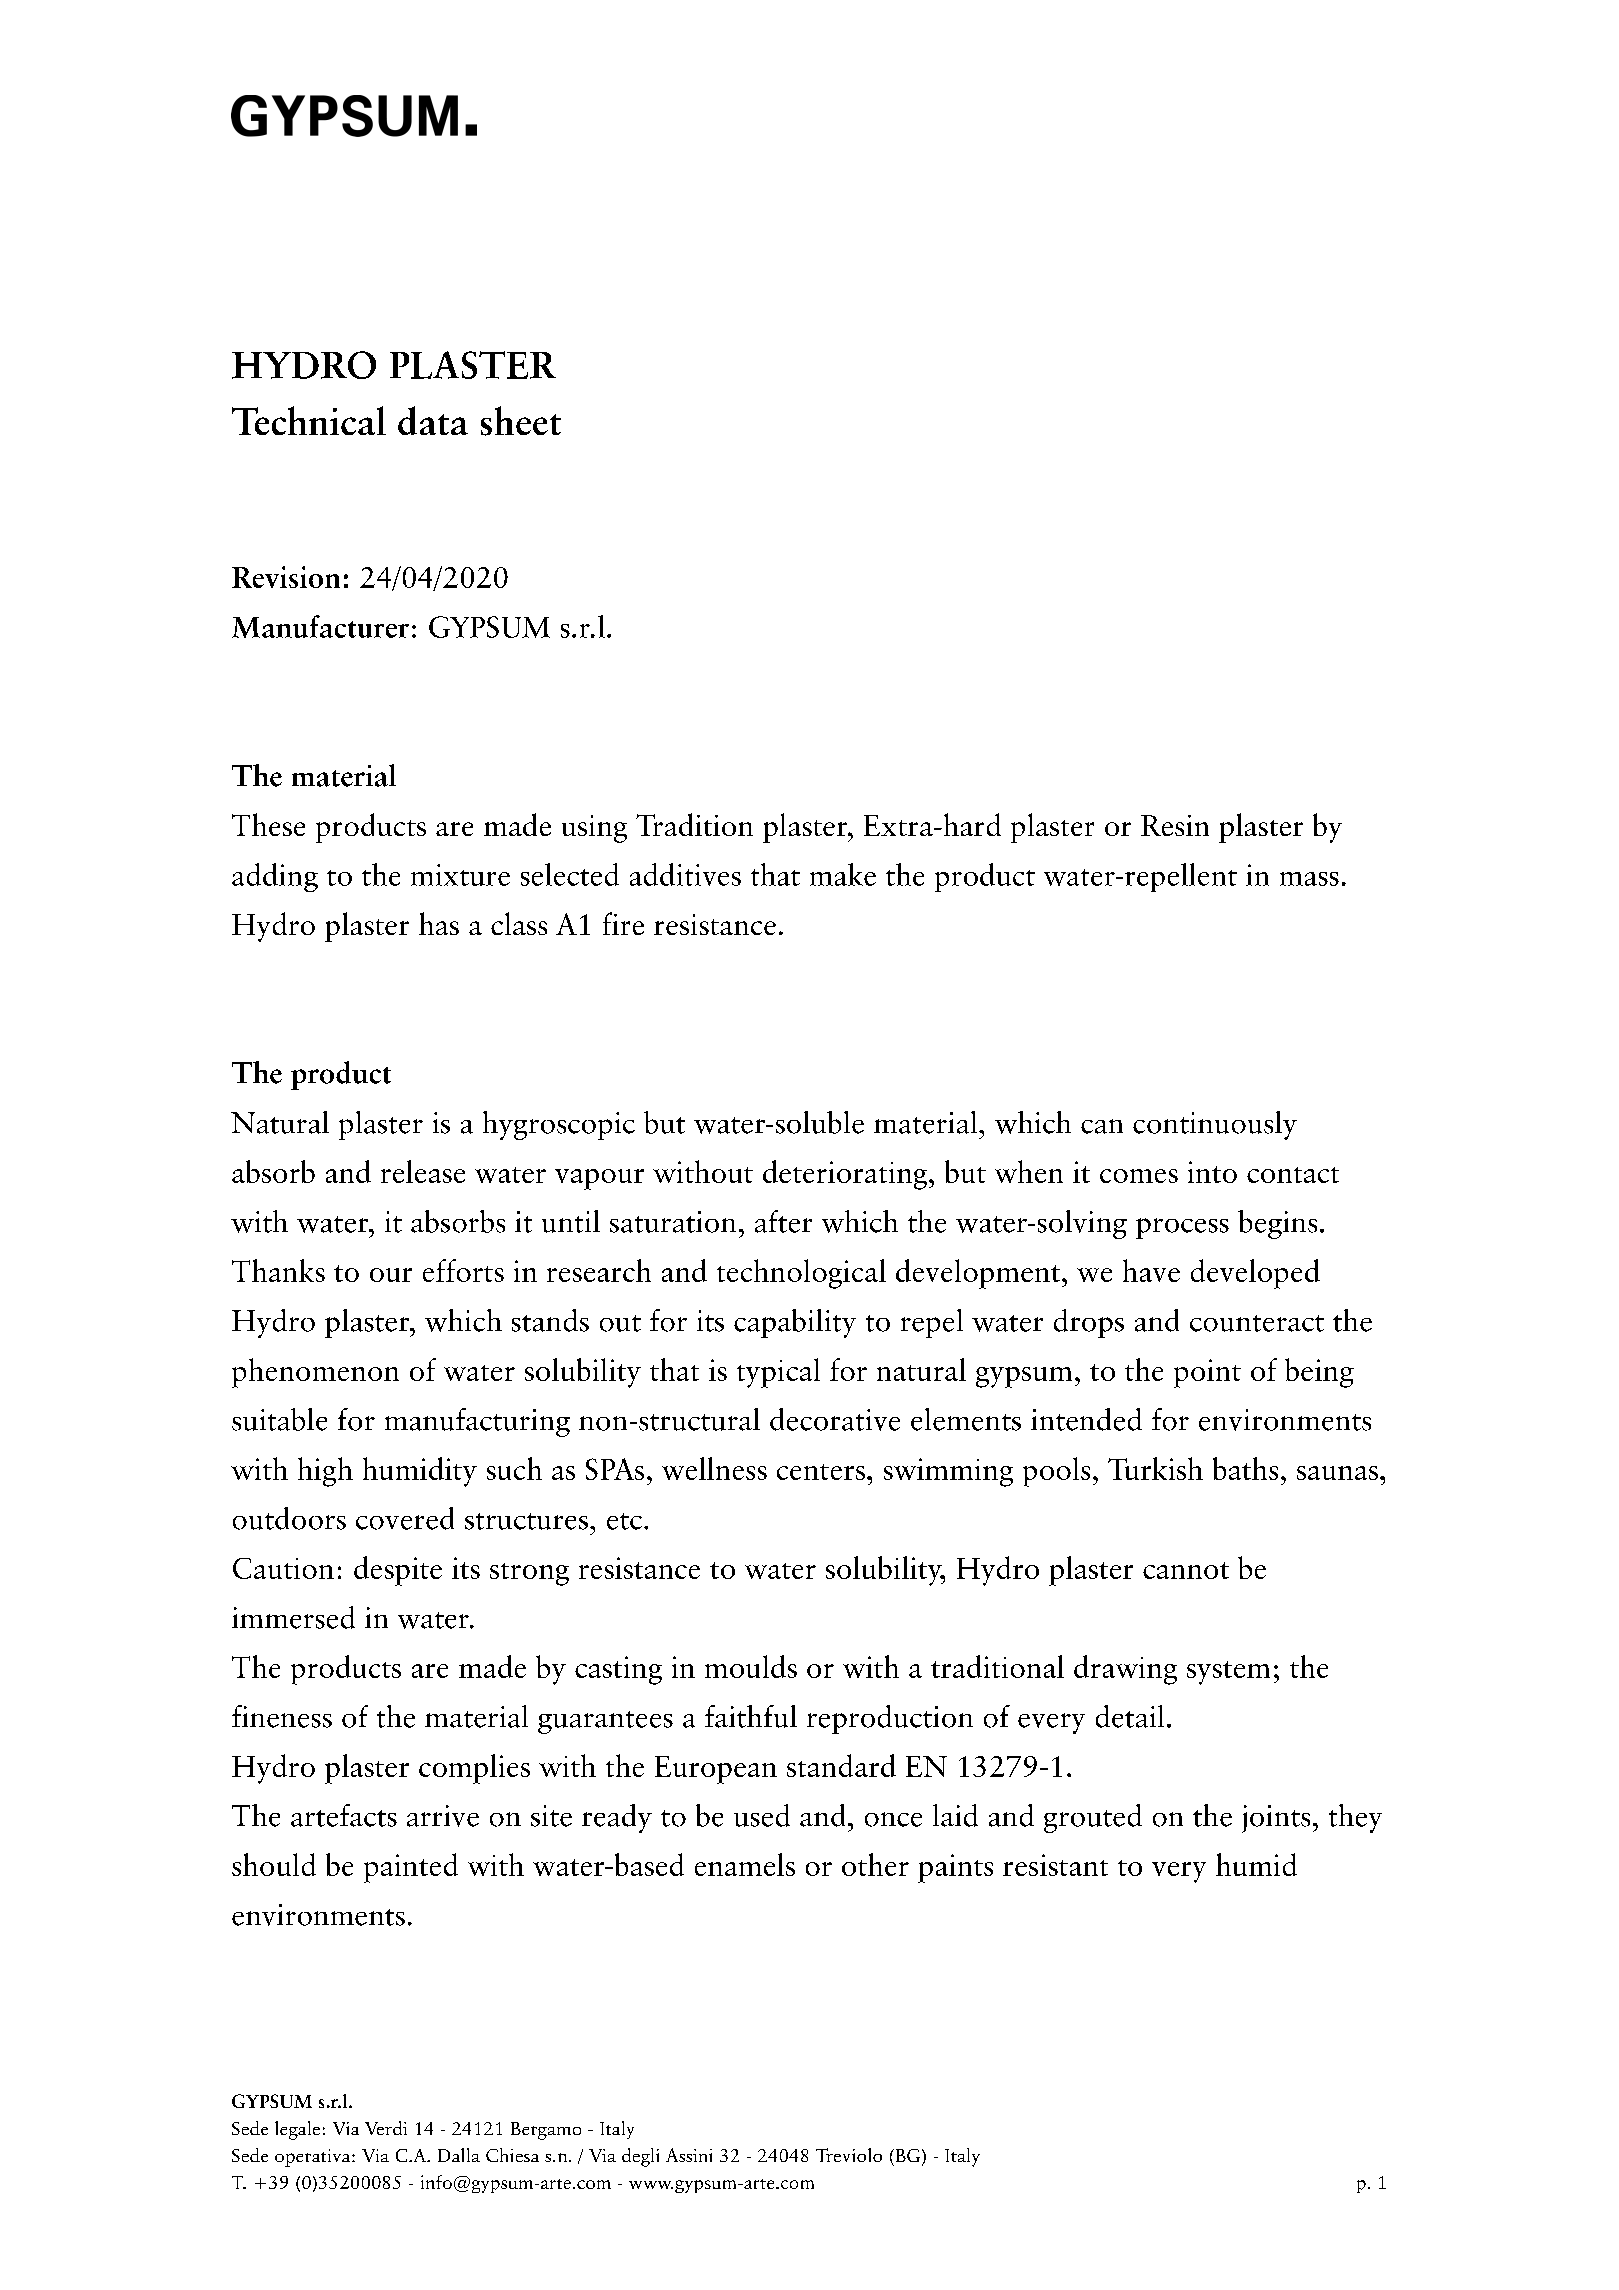 The image size is (1619, 2290). I want to click on resistant, so click(1055, 1865).
